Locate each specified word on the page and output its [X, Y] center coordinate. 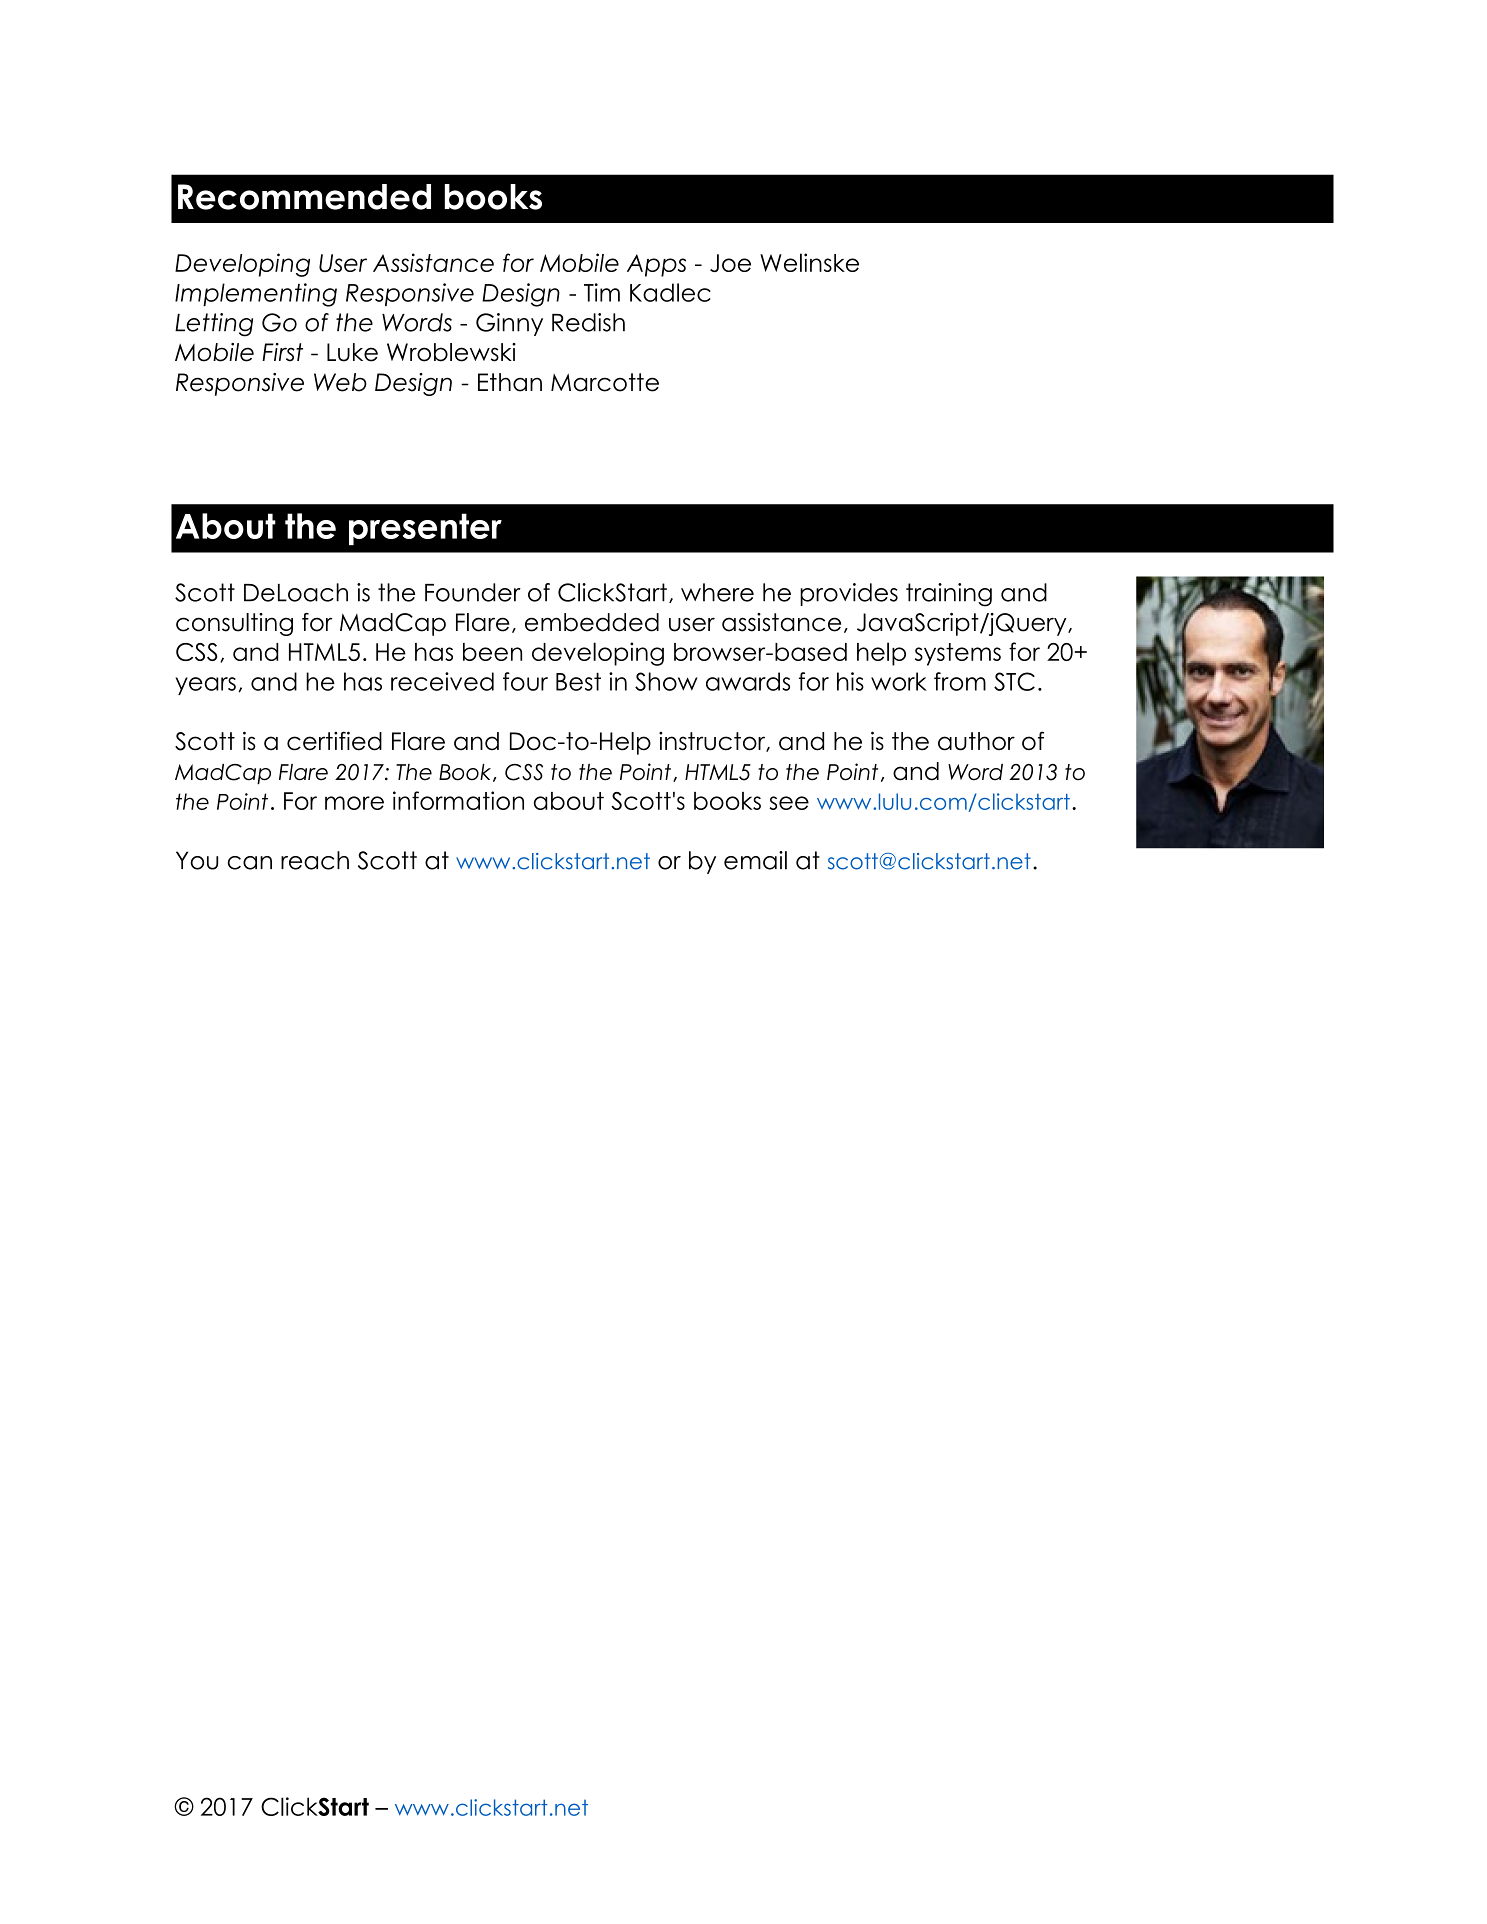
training [949, 595]
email [755, 860]
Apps [656, 265]
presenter [425, 529]
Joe [730, 263]
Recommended [304, 197]
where [717, 592]
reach [315, 860]
